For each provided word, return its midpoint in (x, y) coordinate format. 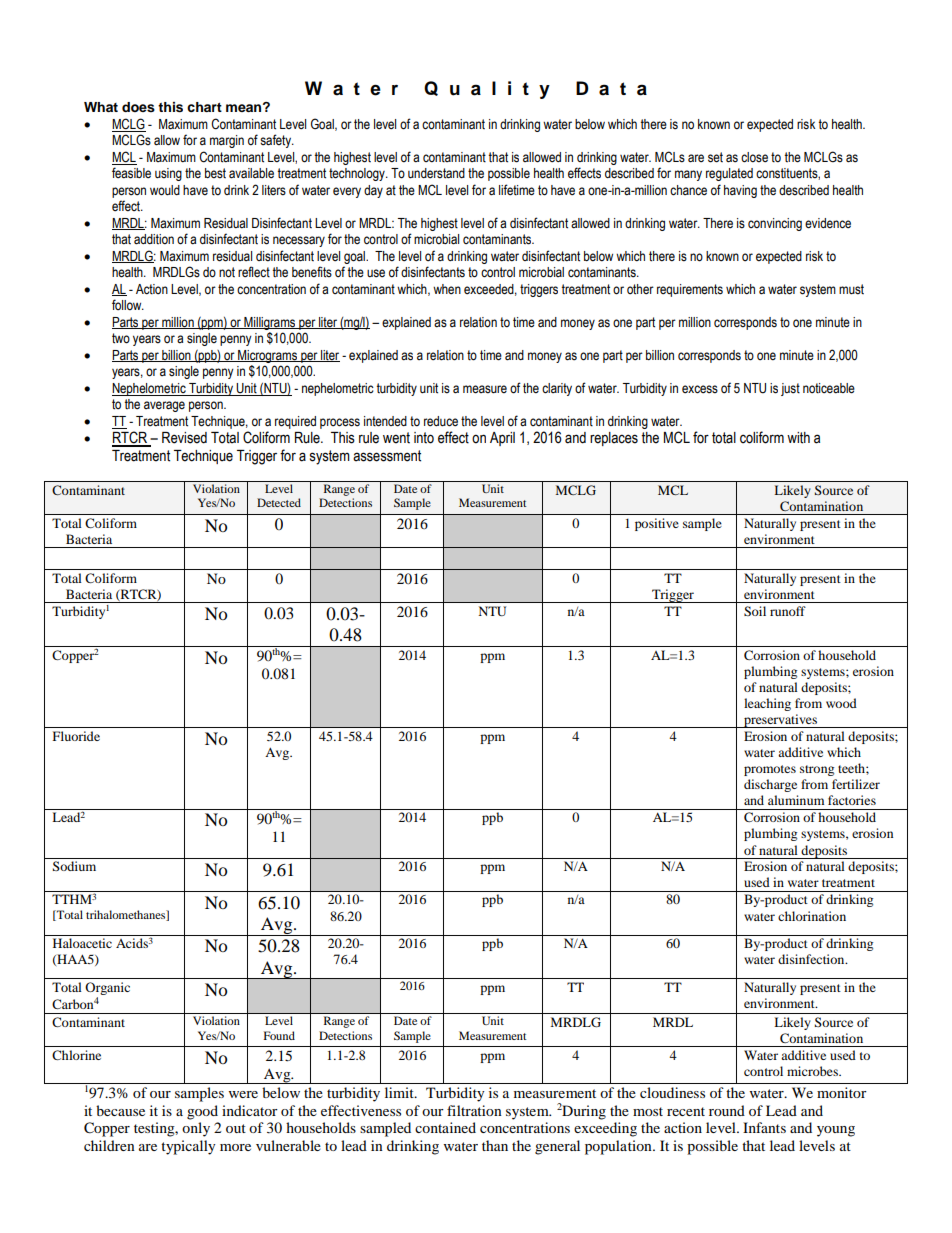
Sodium (74, 866)
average (164, 406)
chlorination (812, 916)
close (754, 157)
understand (436, 173)
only (196, 1129)
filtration (474, 1110)
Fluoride (76, 736)
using (168, 174)
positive (657, 524)
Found (279, 1035)
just (790, 389)
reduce (441, 421)
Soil (755, 611)
